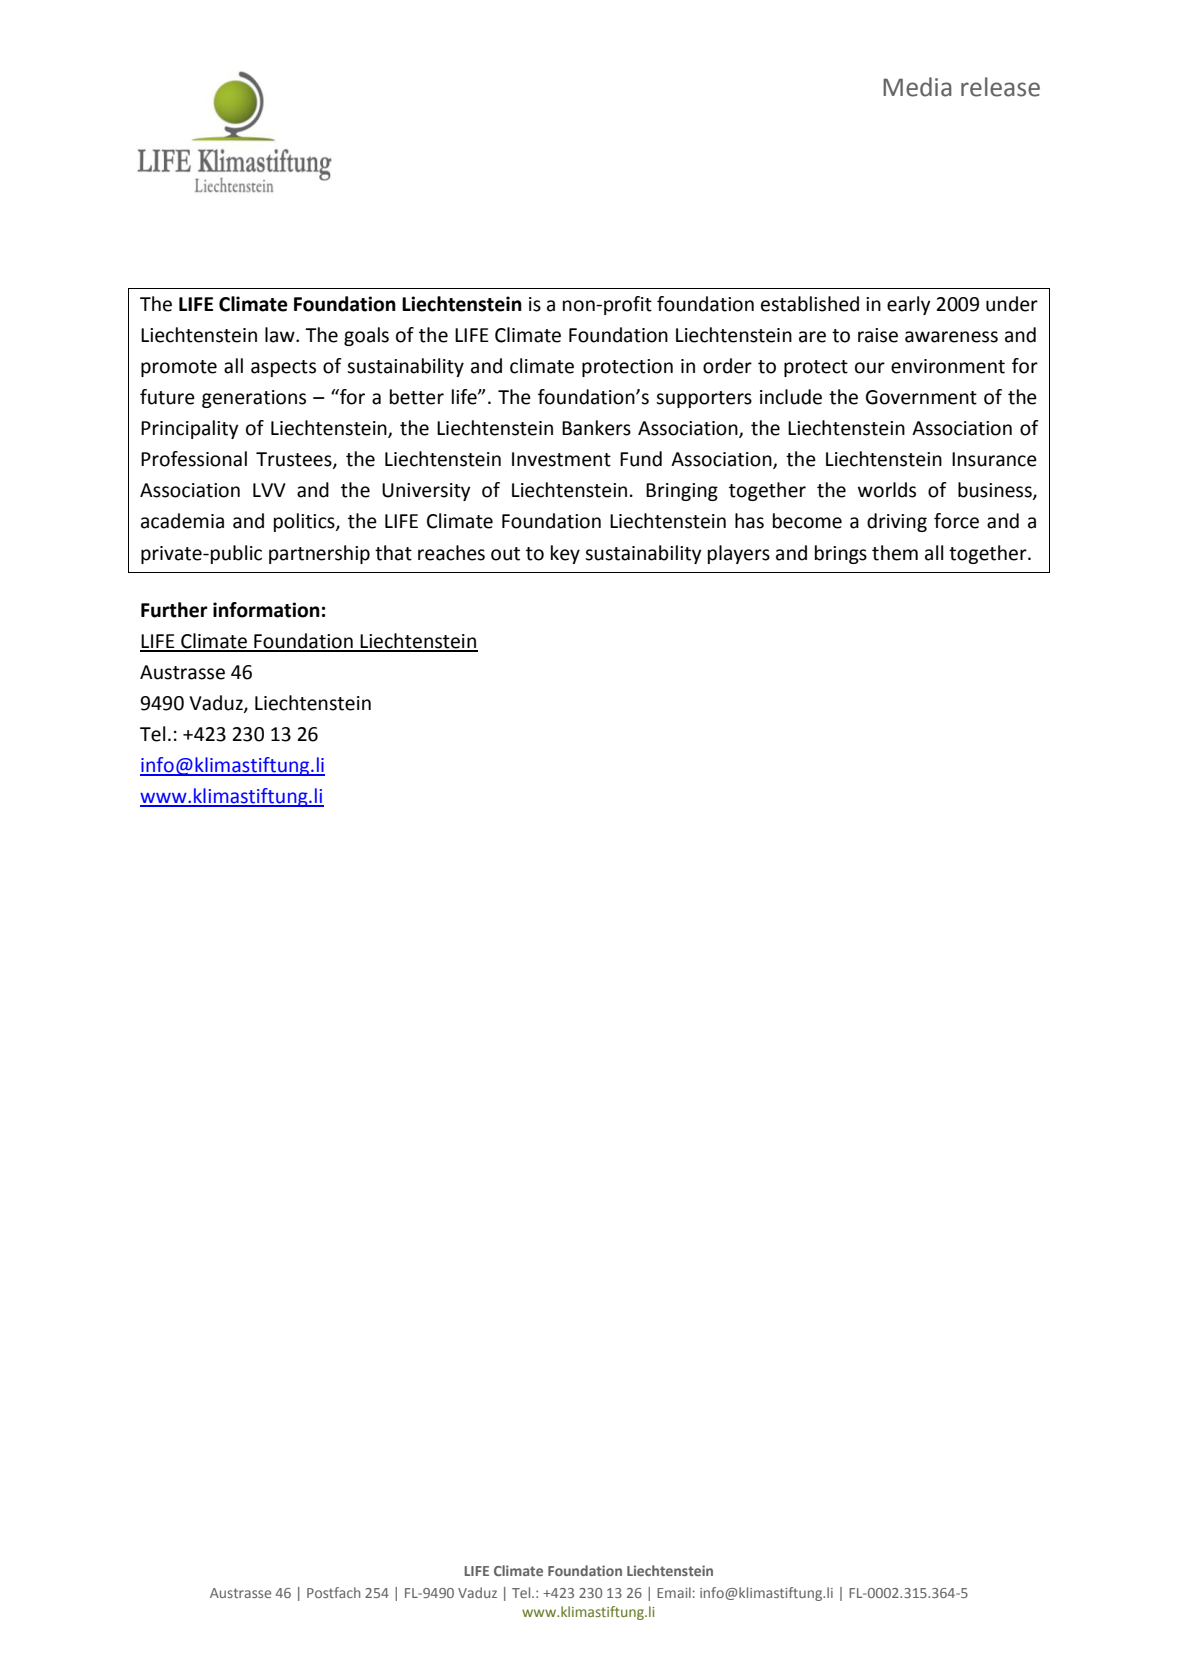 The image size is (1178, 1666). What do you see at coordinates (895, 553) in the image?
I see `them` at bounding box center [895, 553].
